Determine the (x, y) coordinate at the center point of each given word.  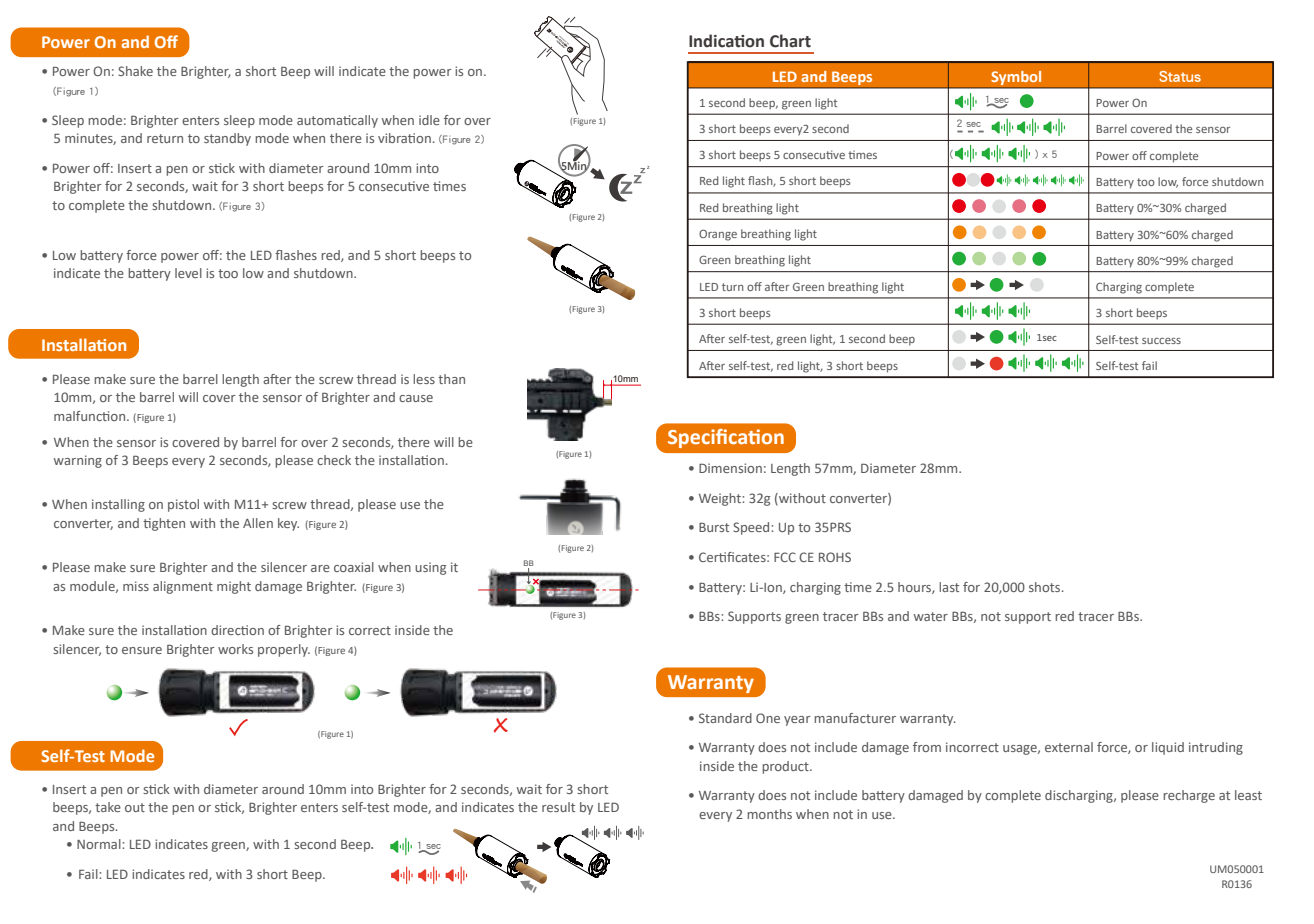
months (769, 814)
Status (1180, 76)
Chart (790, 41)
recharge (1189, 796)
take (108, 807)
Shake (135, 71)
